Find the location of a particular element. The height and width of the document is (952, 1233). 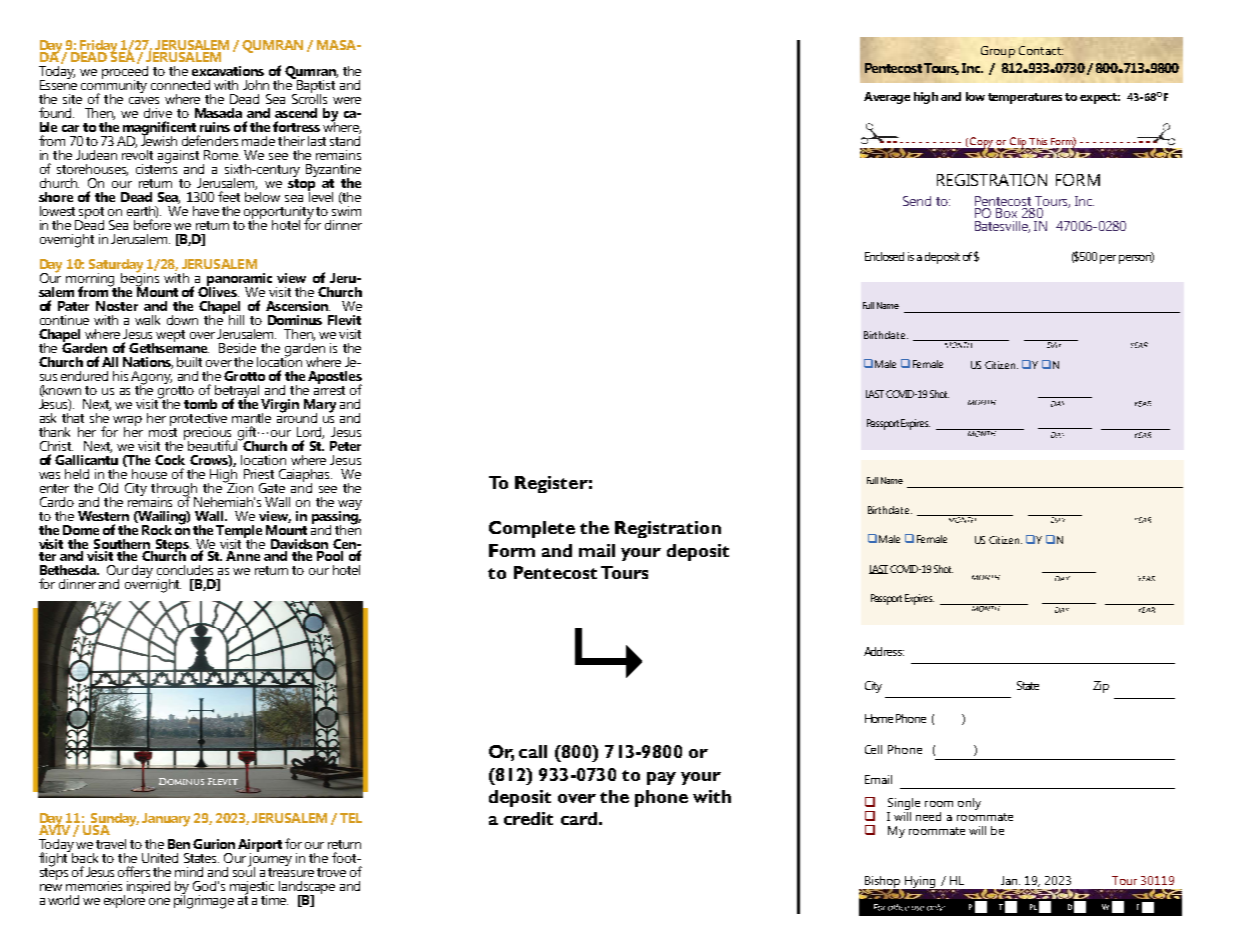

Address is located at coordinates (884, 651).
